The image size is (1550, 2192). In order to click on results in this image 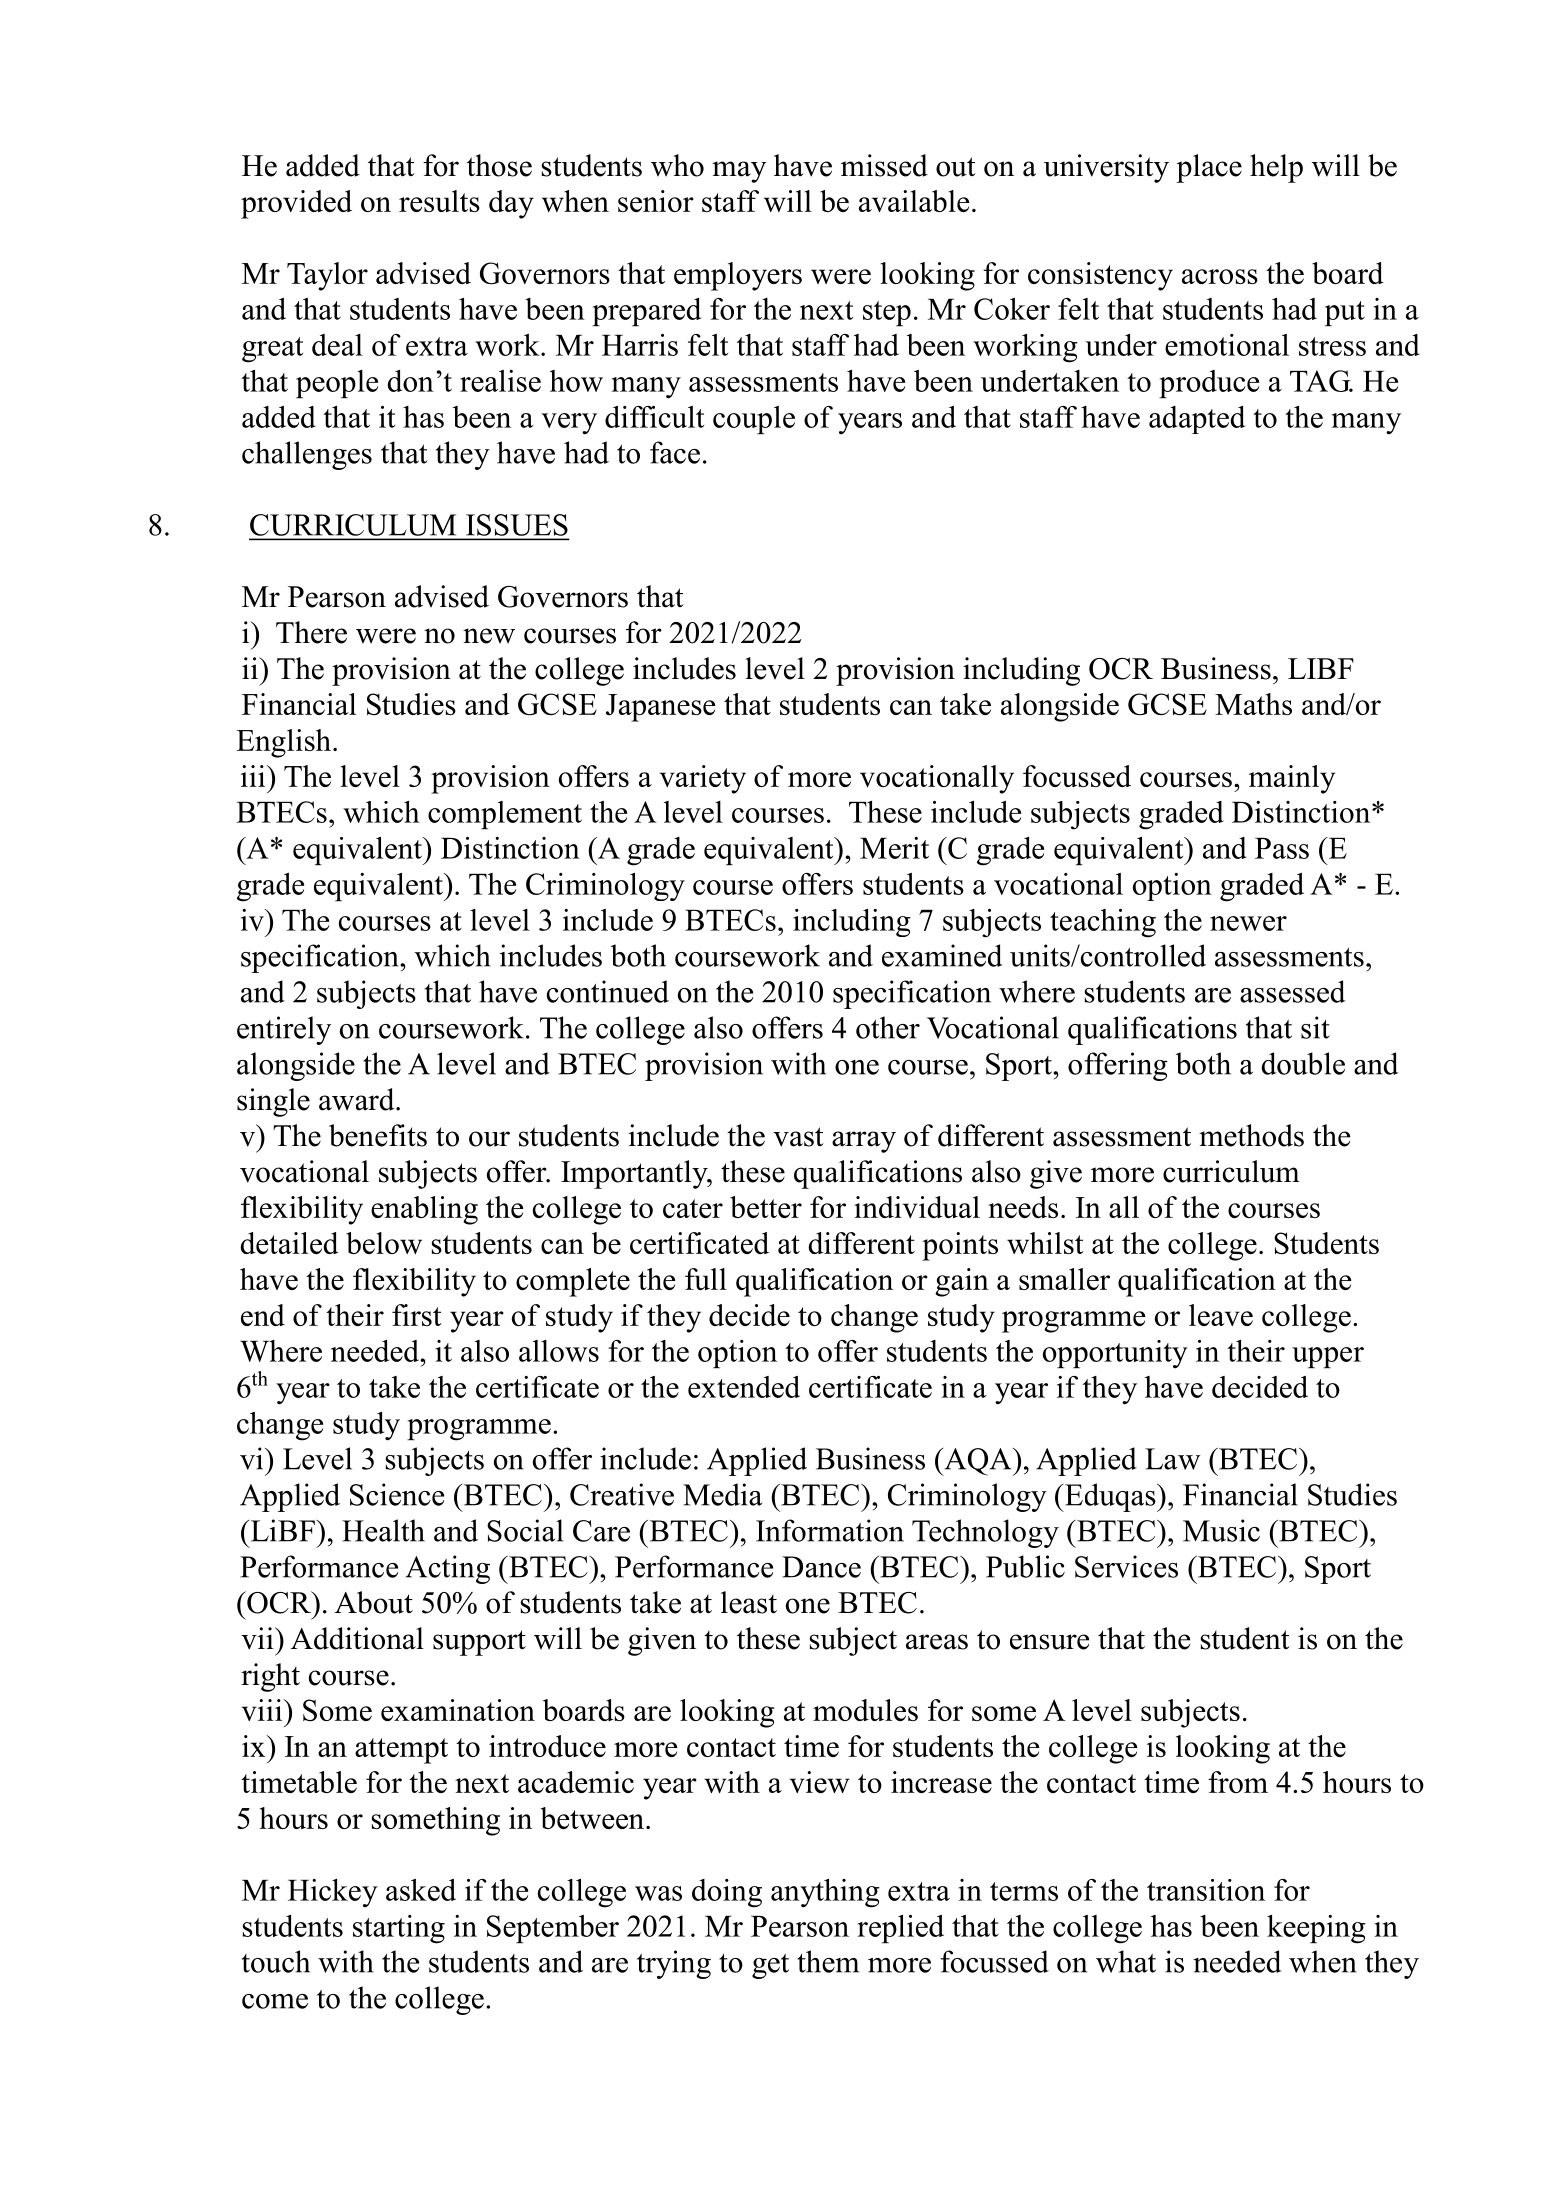, I will do `click(439, 201)`.
